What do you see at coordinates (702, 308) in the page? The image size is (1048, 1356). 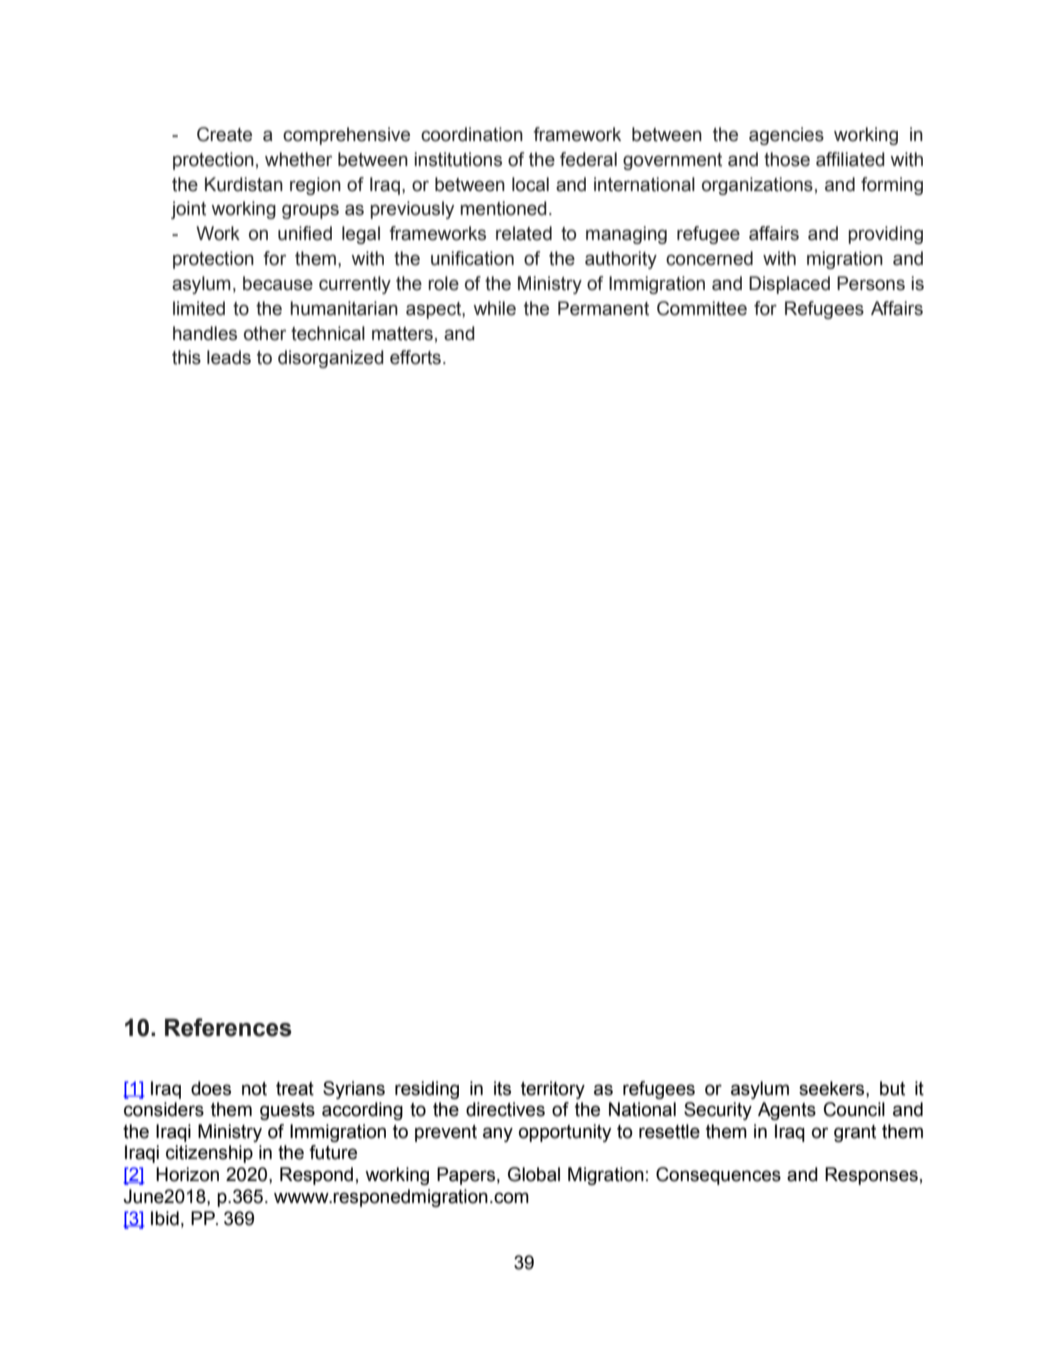 I see `Committee` at bounding box center [702, 308].
